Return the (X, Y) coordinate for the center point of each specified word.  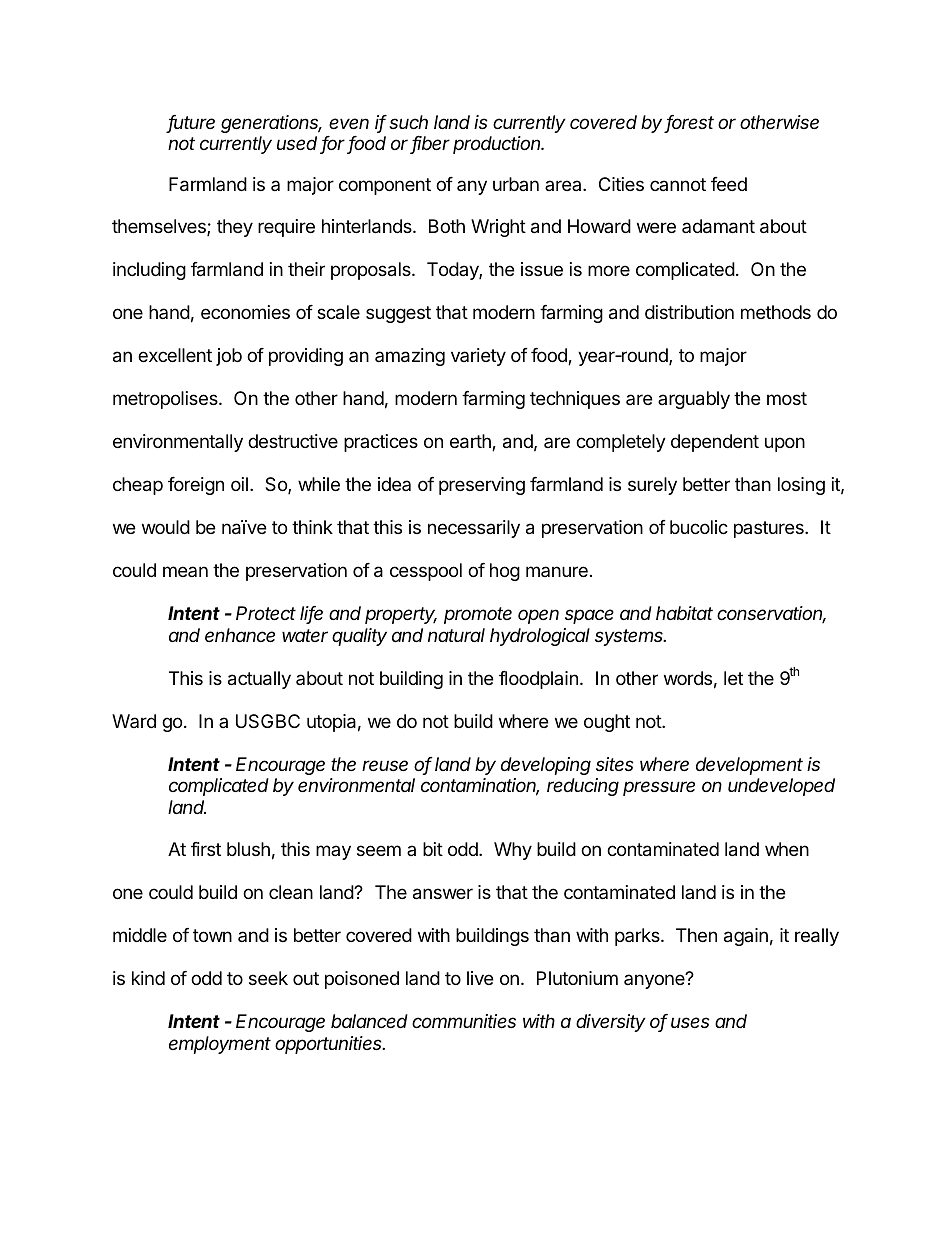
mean (185, 571)
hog (505, 572)
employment (220, 1045)
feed (729, 184)
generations (271, 124)
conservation (771, 614)
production (498, 145)
